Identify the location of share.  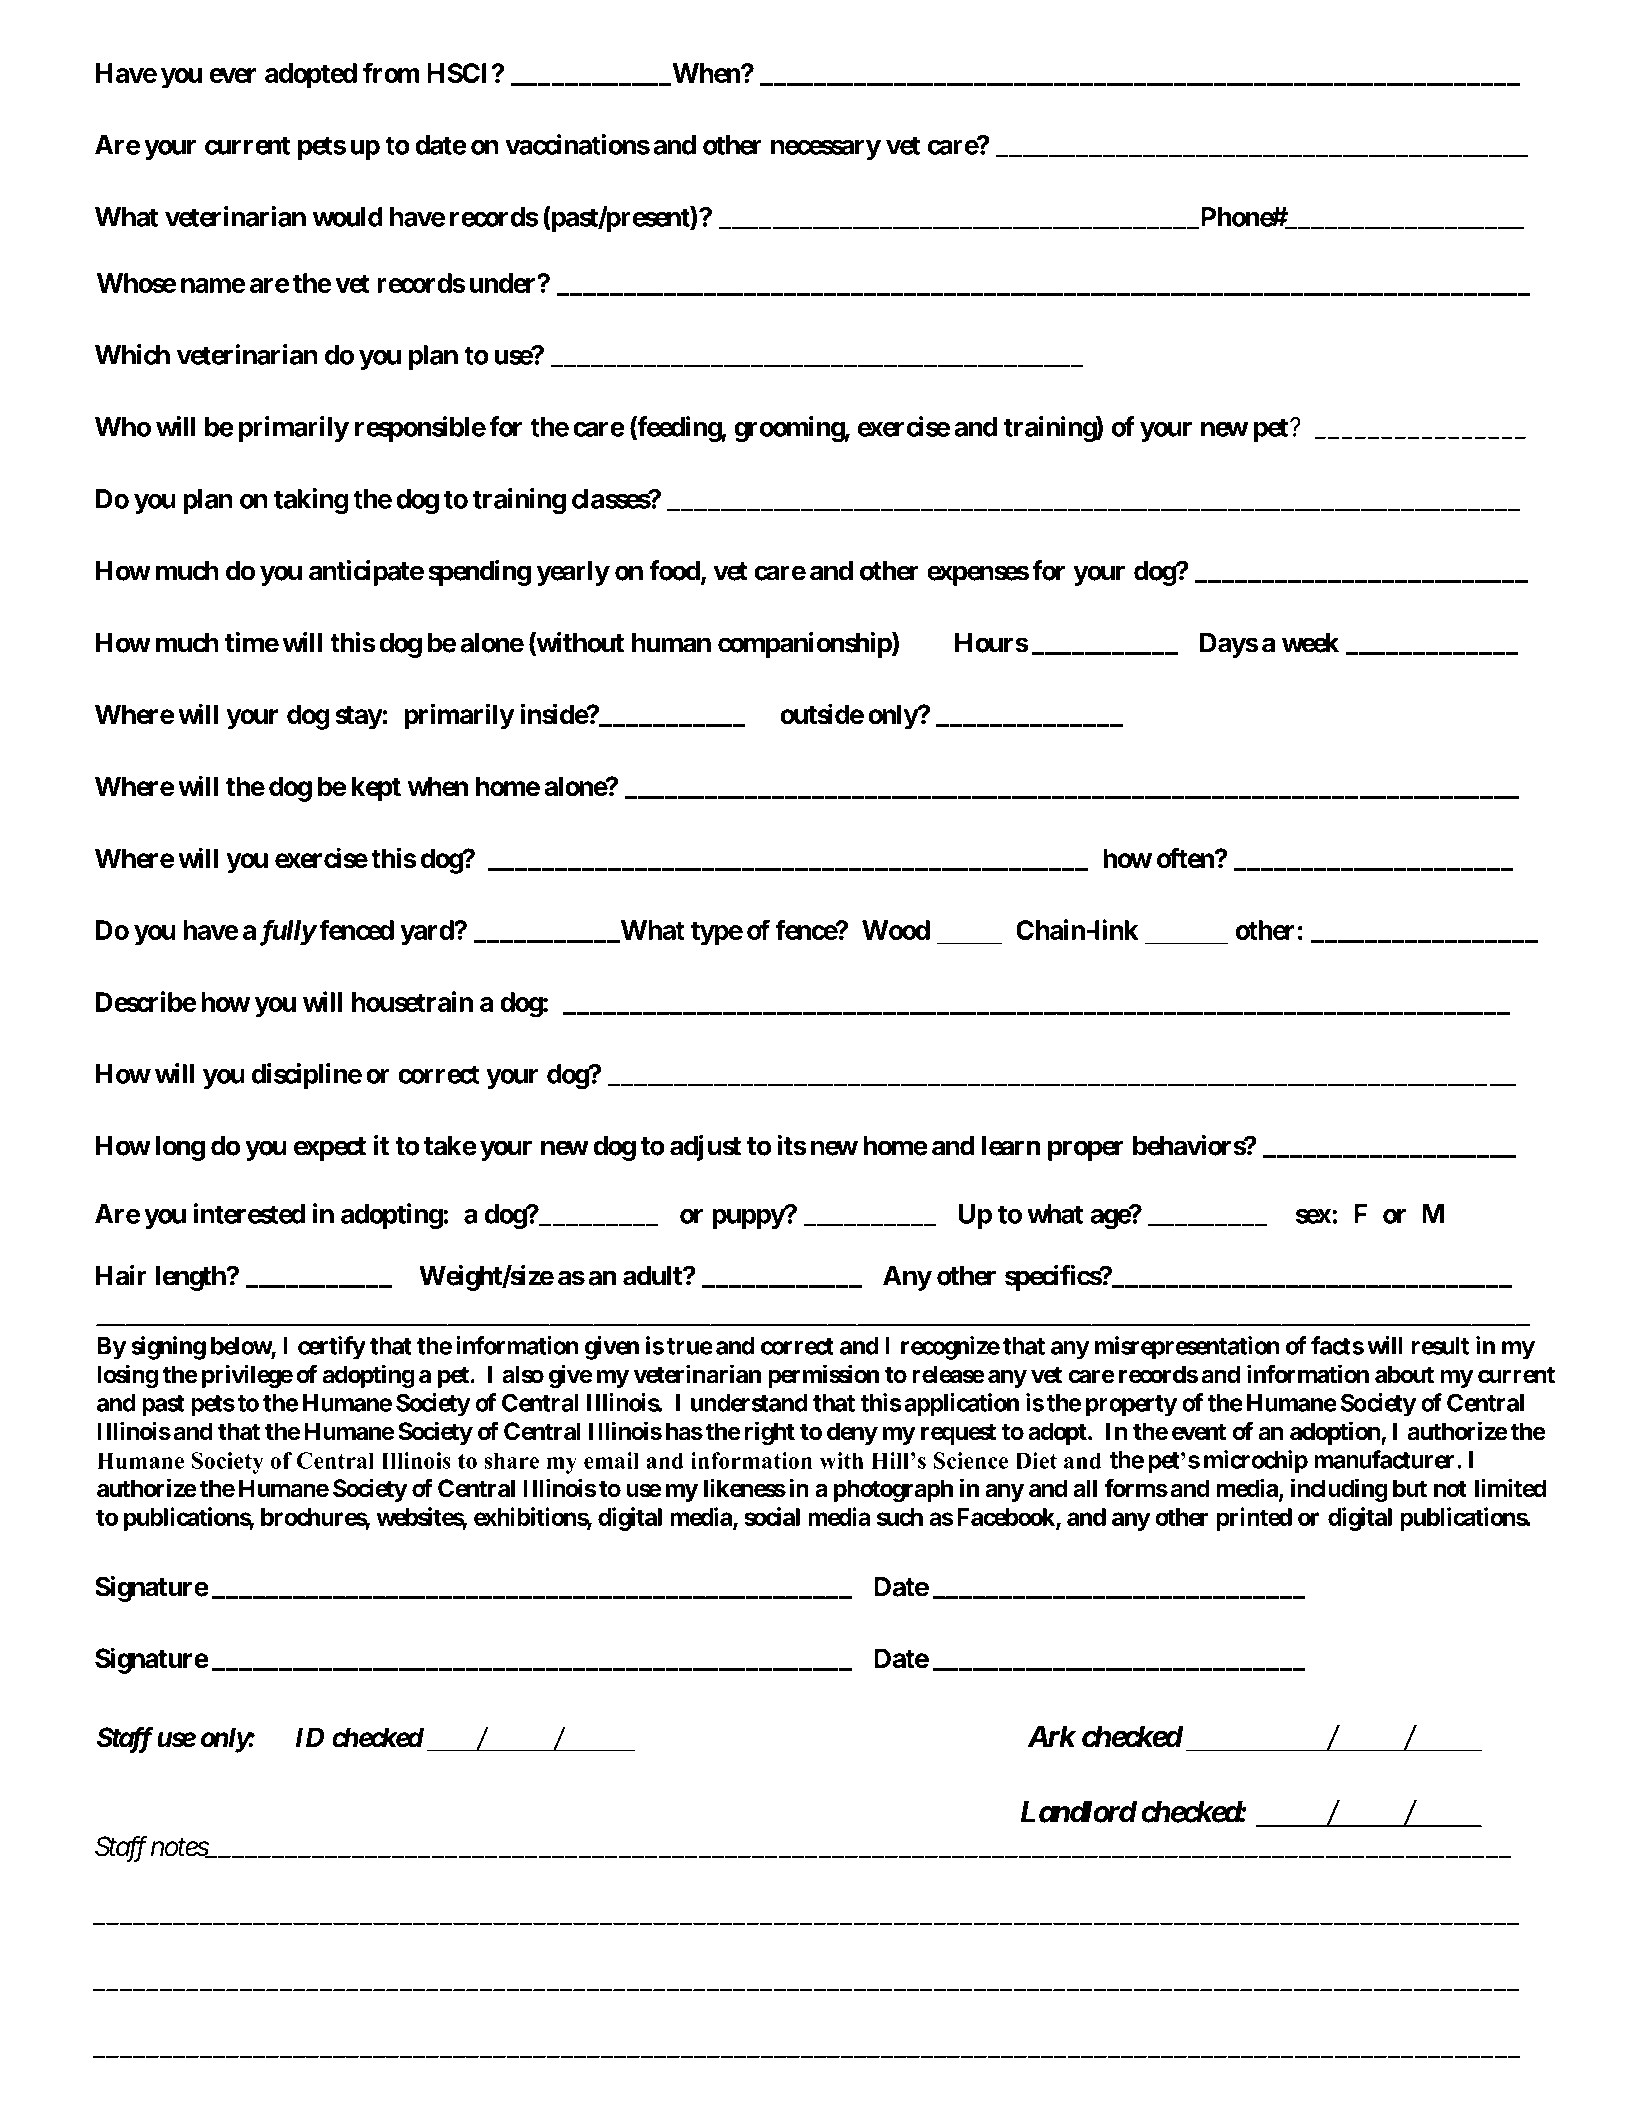
(511, 1460).
